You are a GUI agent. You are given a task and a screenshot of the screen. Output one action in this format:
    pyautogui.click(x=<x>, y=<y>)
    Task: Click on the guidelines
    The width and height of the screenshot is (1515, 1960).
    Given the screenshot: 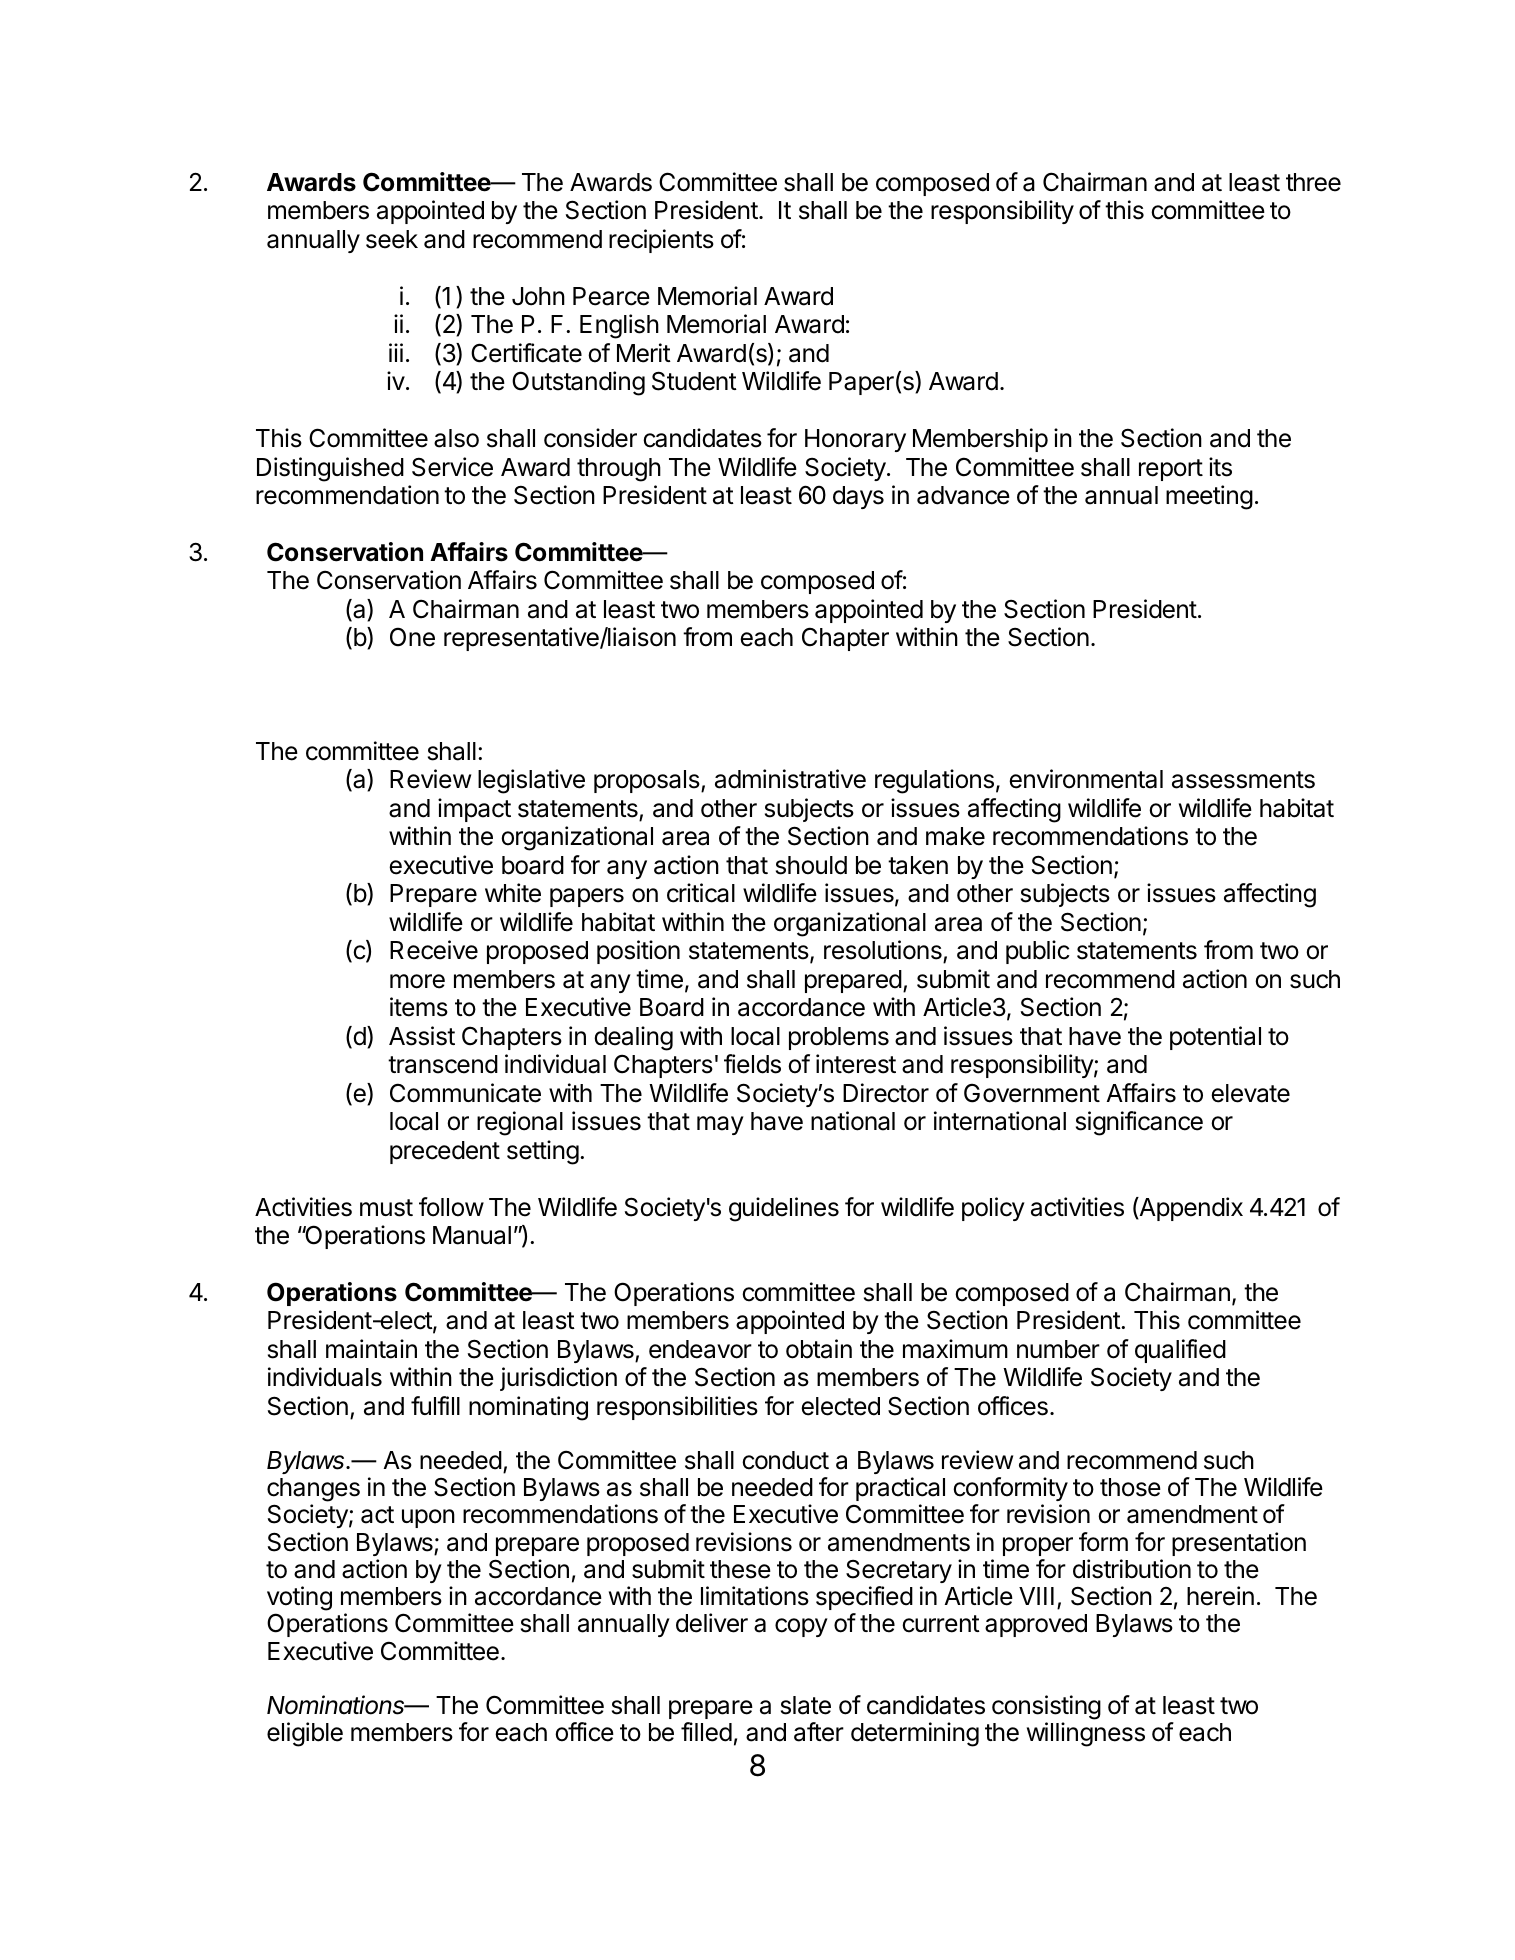 What is the action you would take?
    pyautogui.click(x=784, y=1209)
